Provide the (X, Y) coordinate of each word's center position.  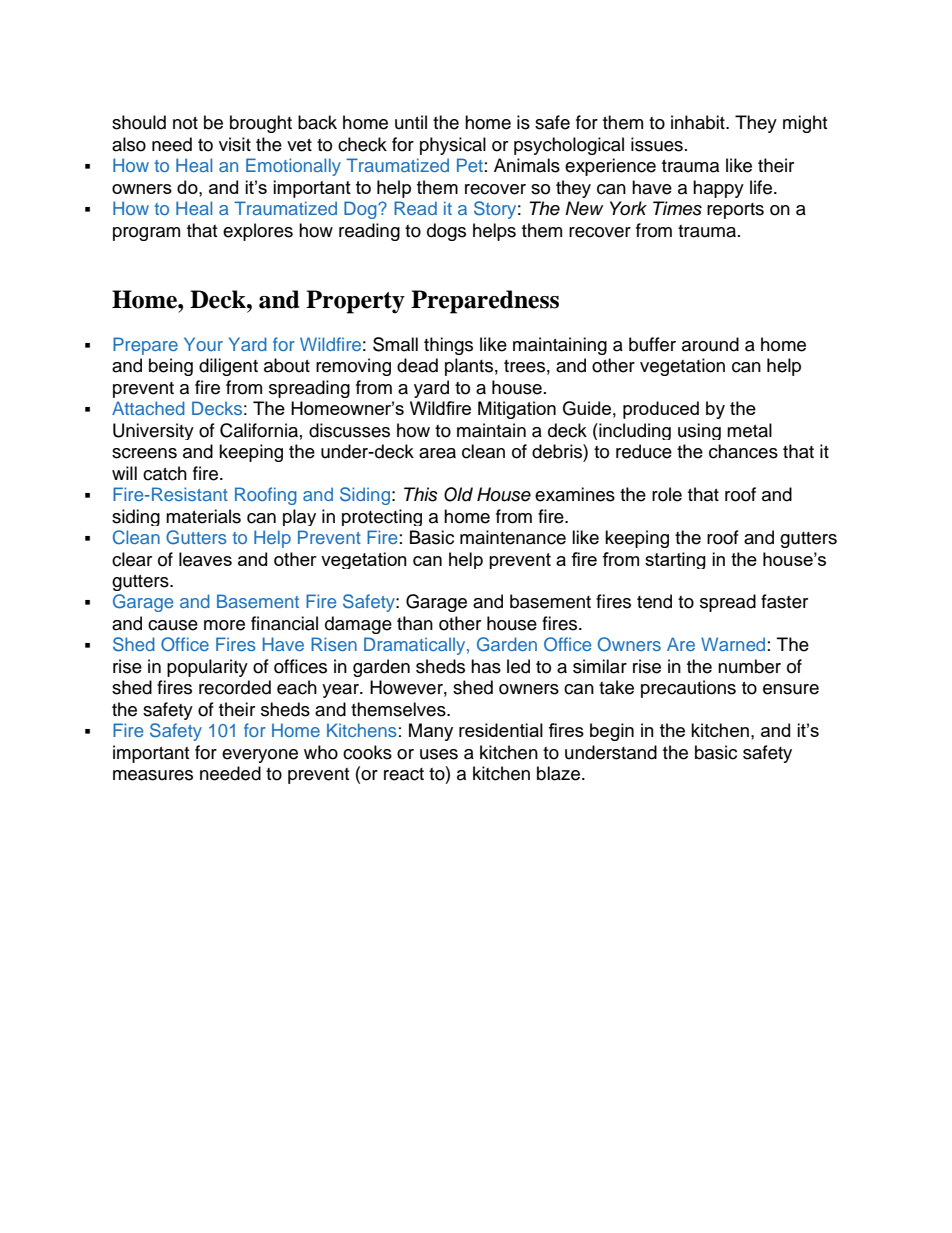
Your (203, 344)
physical (453, 146)
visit (235, 144)
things (448, 346)
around (710, 344)
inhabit (699, 122)
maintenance (513, 537)
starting (675, 560)
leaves (205, 559)
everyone (260, 756)
